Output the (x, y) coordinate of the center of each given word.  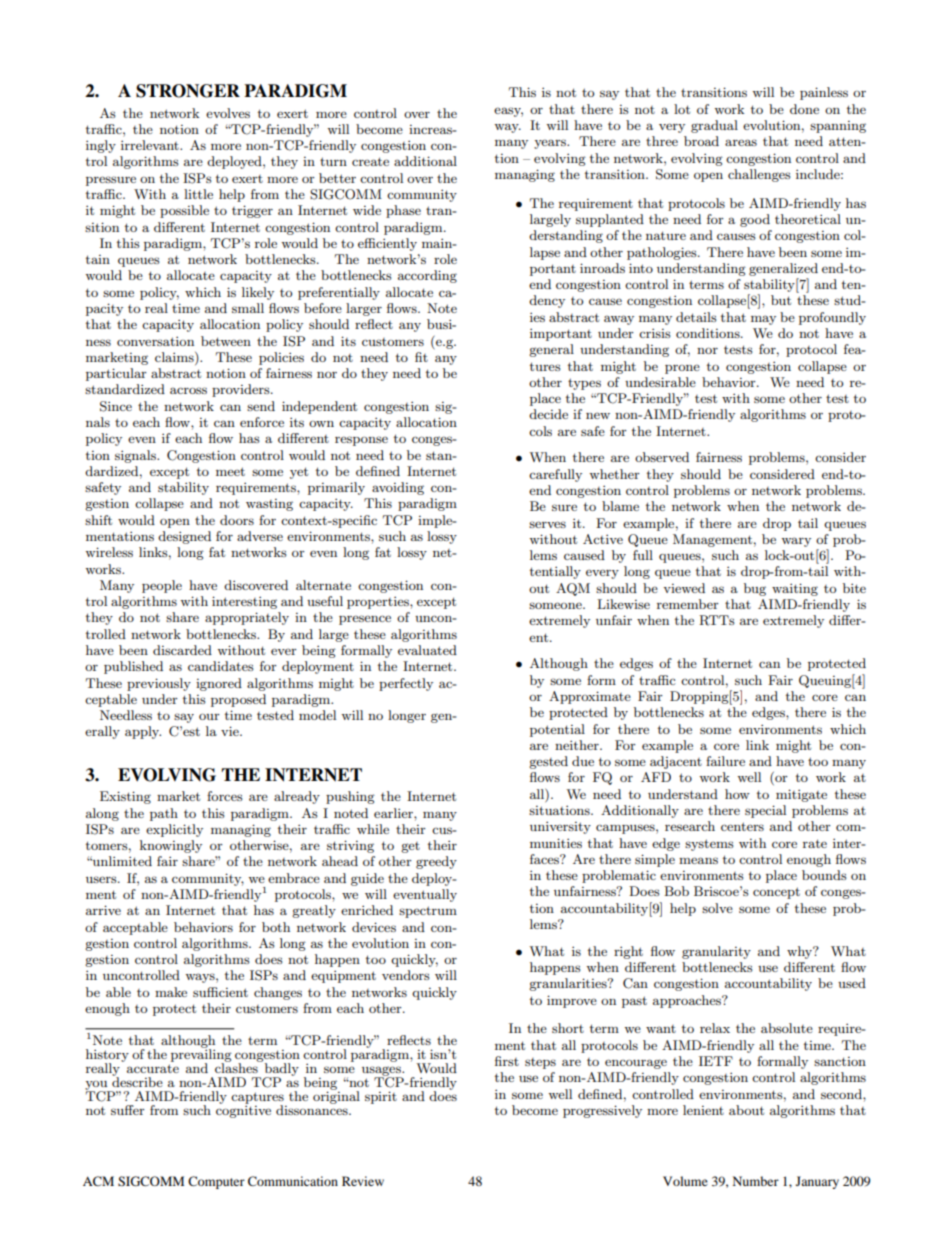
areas (741, 142)
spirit (381, 1097)
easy (508, 112)
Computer (216, 1182)
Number (756, 1181)
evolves (228, 113)
